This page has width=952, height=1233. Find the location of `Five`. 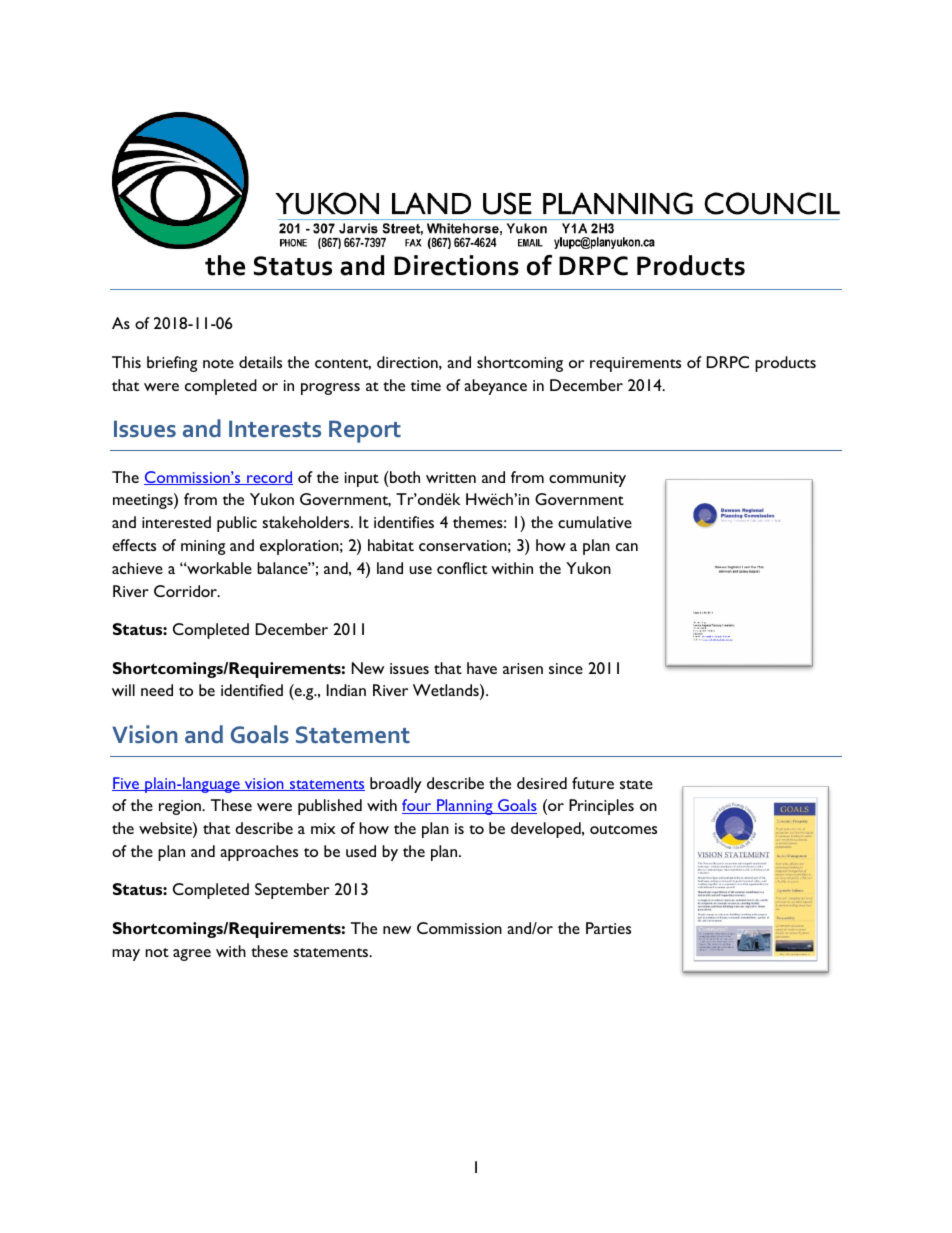

Five is located at coordinates (127, 784).
